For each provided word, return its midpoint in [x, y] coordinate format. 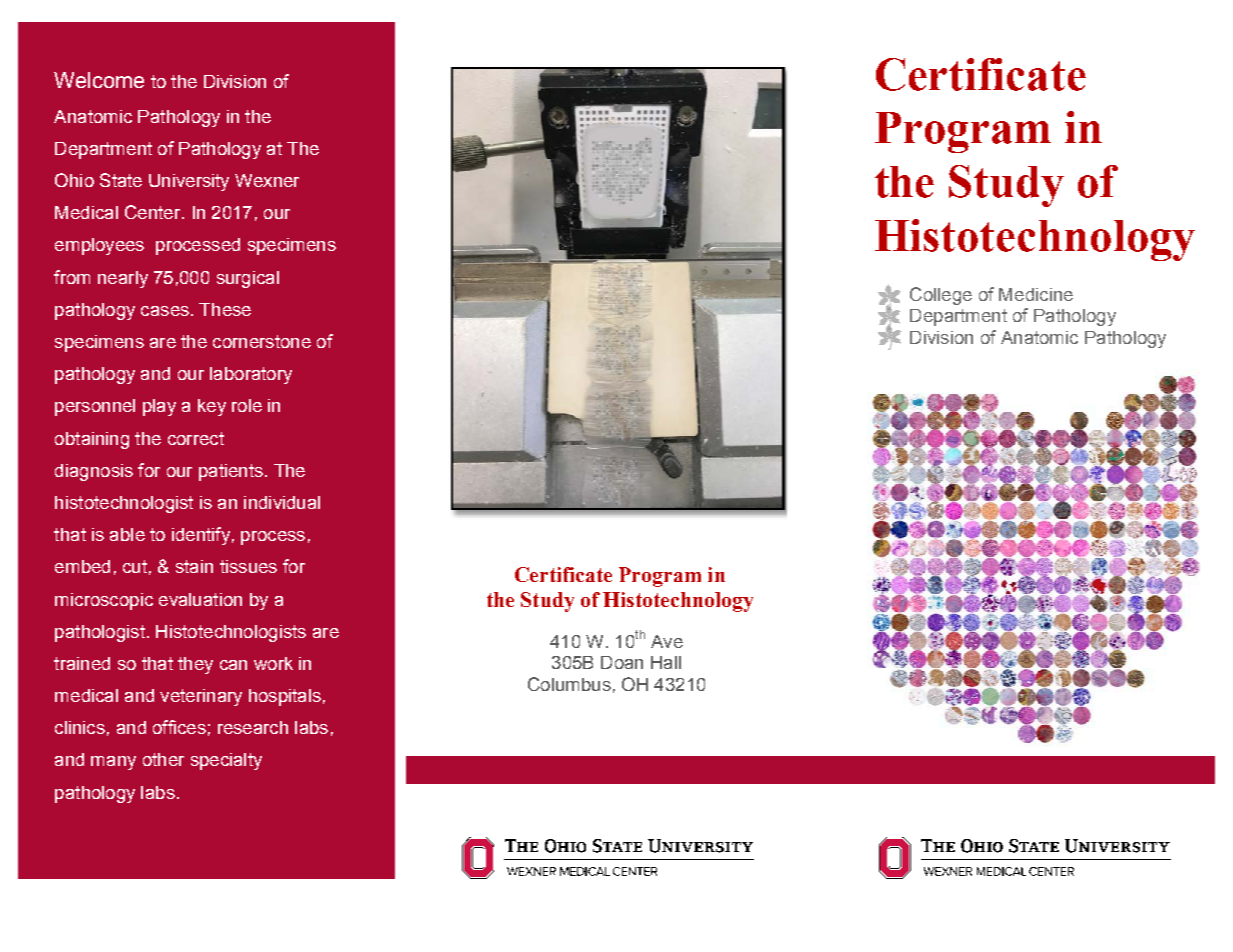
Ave [667, 641]
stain [194, 566]
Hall [666, 662]
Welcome [99, 80]
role [247, 405]
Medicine [1036, 294]
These [225, 309]
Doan [622, 662]
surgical [248, 279]
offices [179, 727]
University [189, 182]
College [941, 296]
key [212, 407]
